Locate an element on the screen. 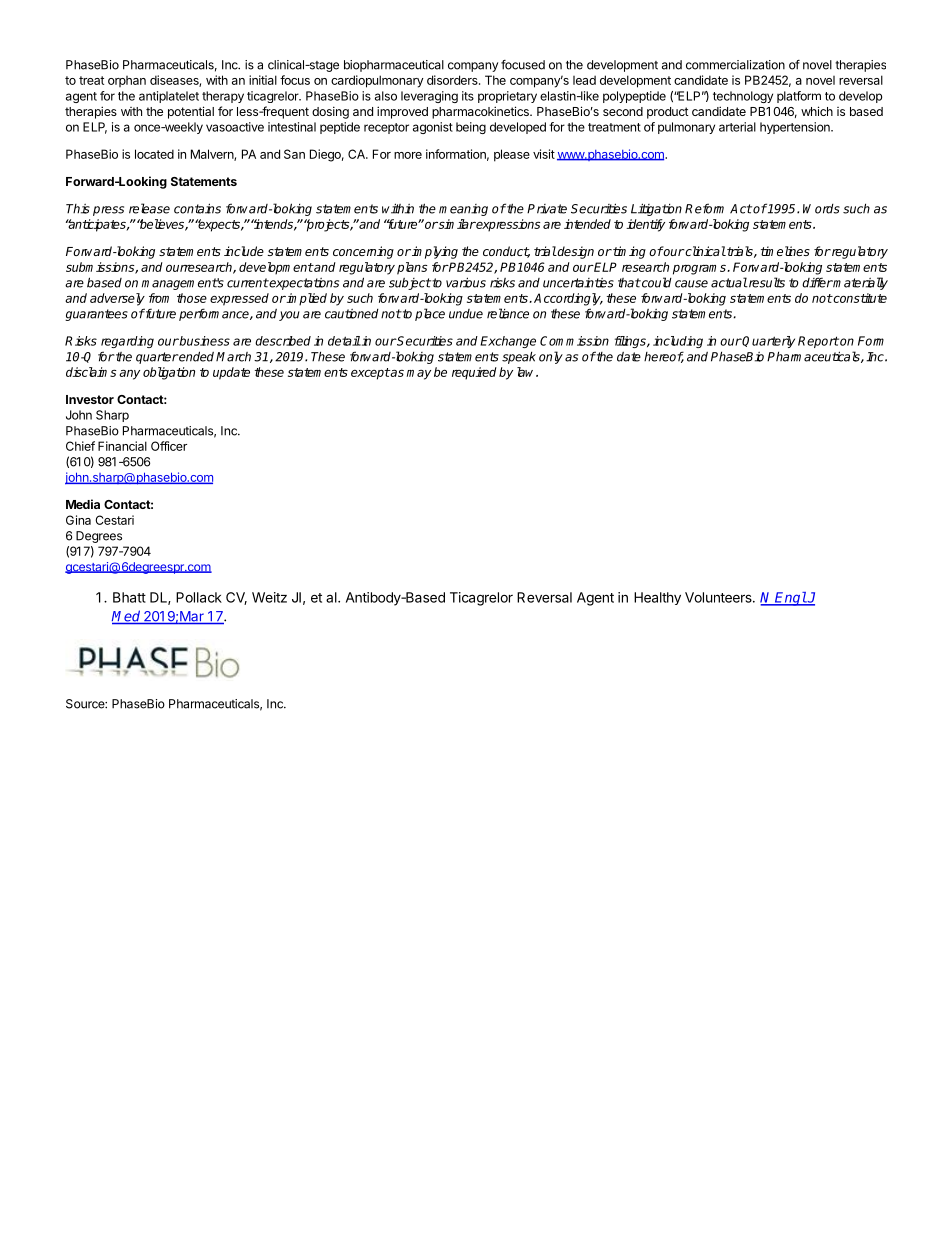 The width and height of the screenshot is (952, 1233). business is located at coordinates (204, 341).
